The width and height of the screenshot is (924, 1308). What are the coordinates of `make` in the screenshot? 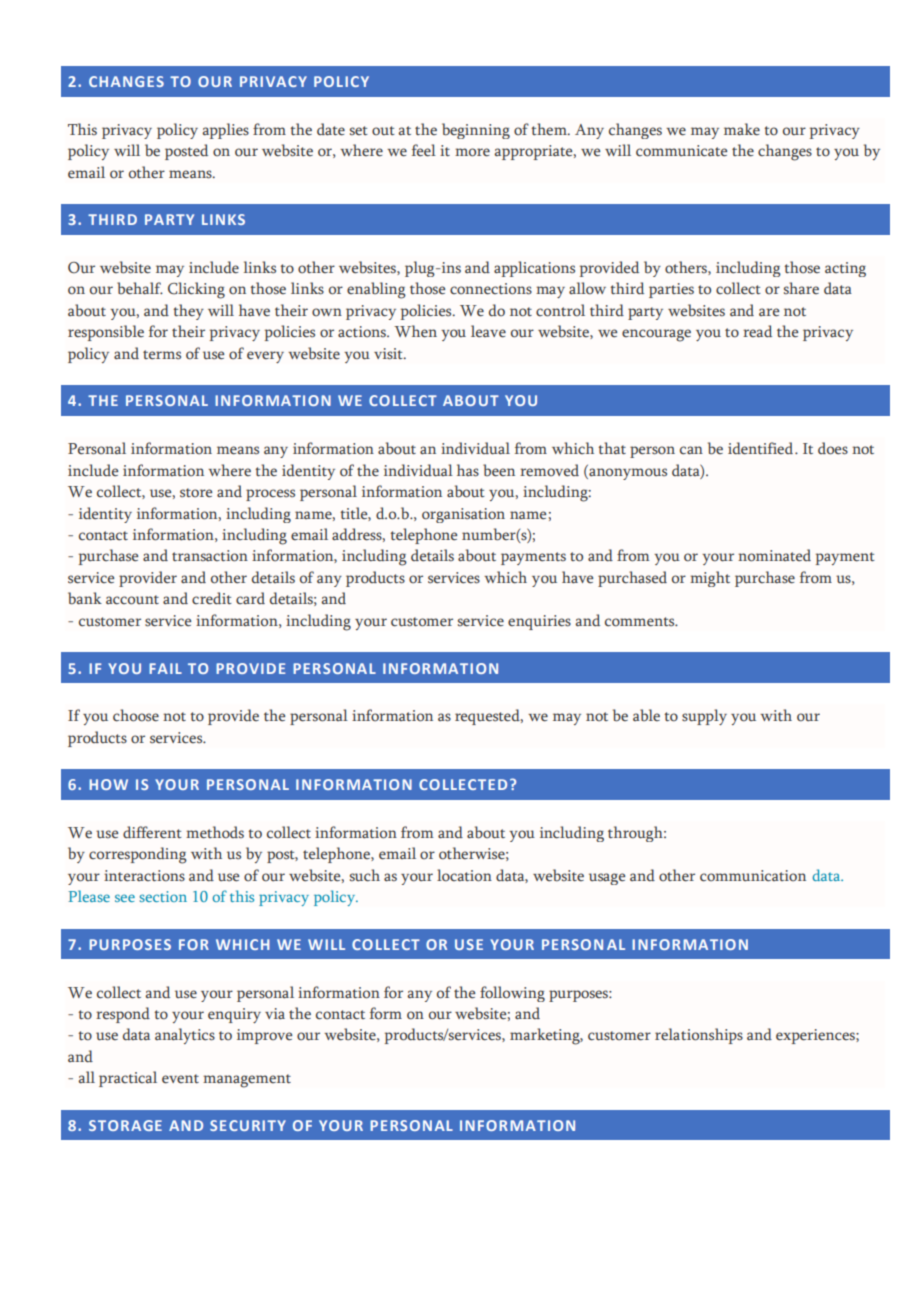 It's located at (742, 129).
